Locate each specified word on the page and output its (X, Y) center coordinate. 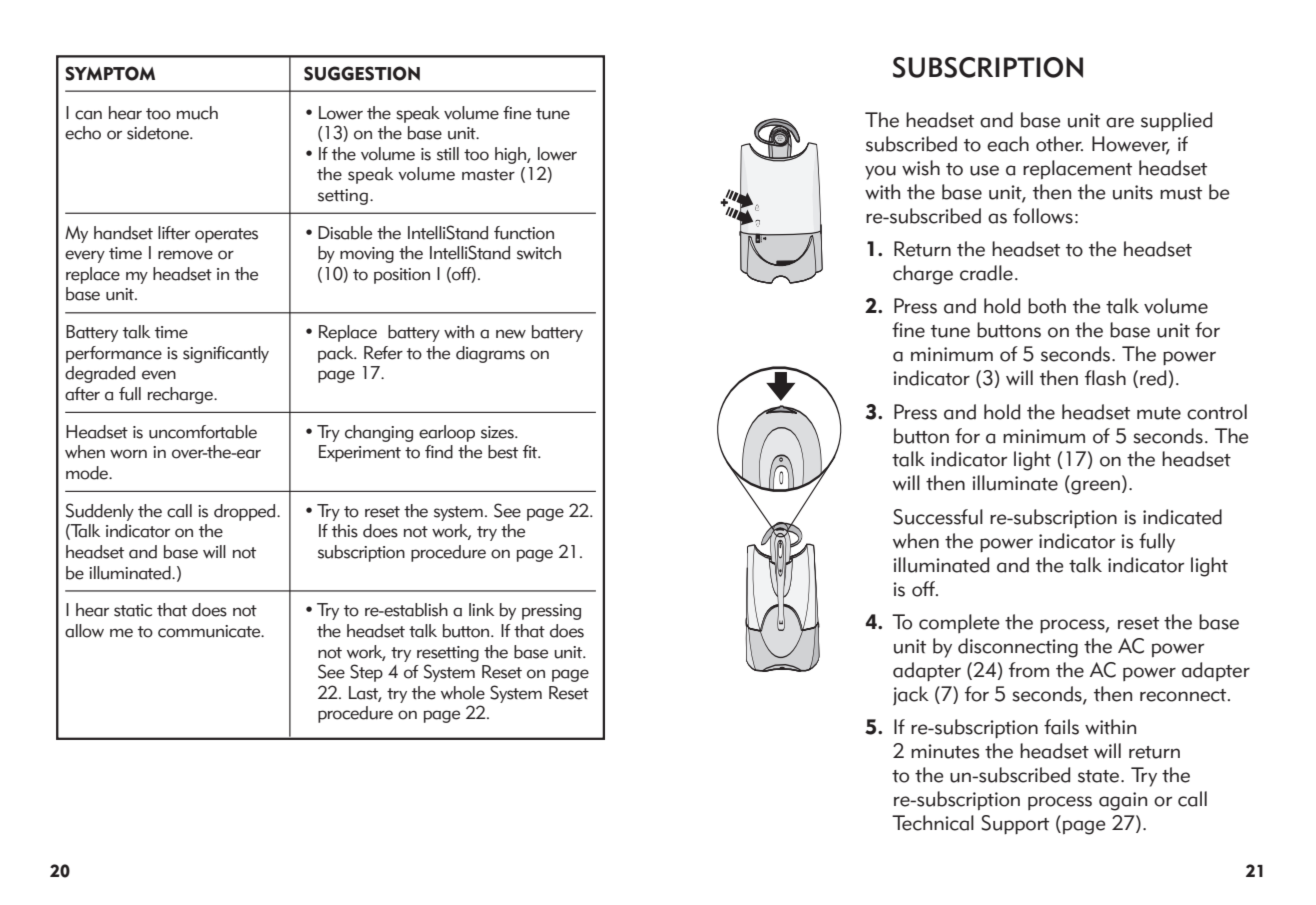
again (1123, 801)
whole (463, 693)
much (197, 113)
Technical (933, 823)
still (448, 154)
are (1120, 122)
